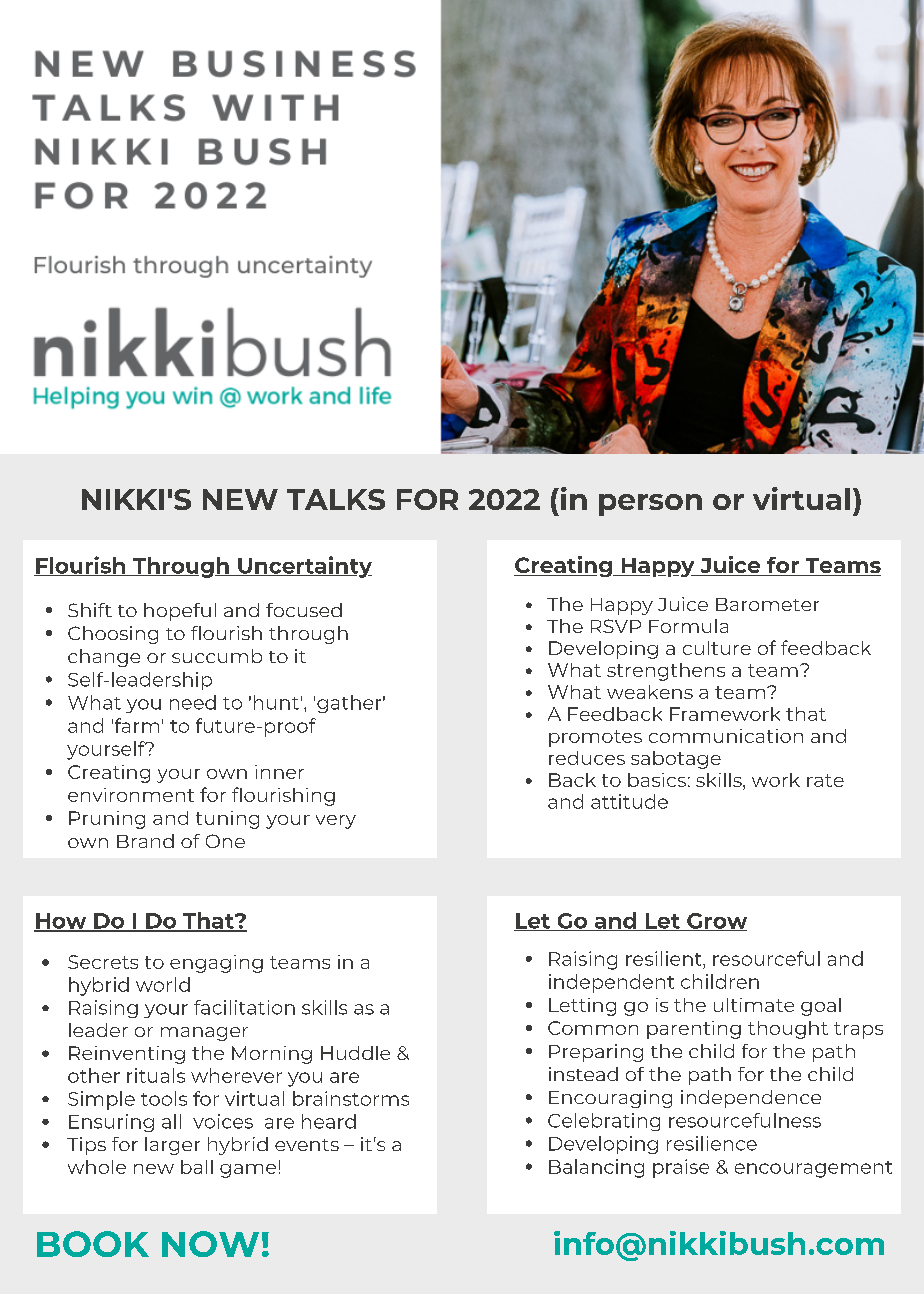 This screenshot has width=924, height=1294. Describe the element at coordinates (336, 822) in the screenshot. I see `very` at that location.
